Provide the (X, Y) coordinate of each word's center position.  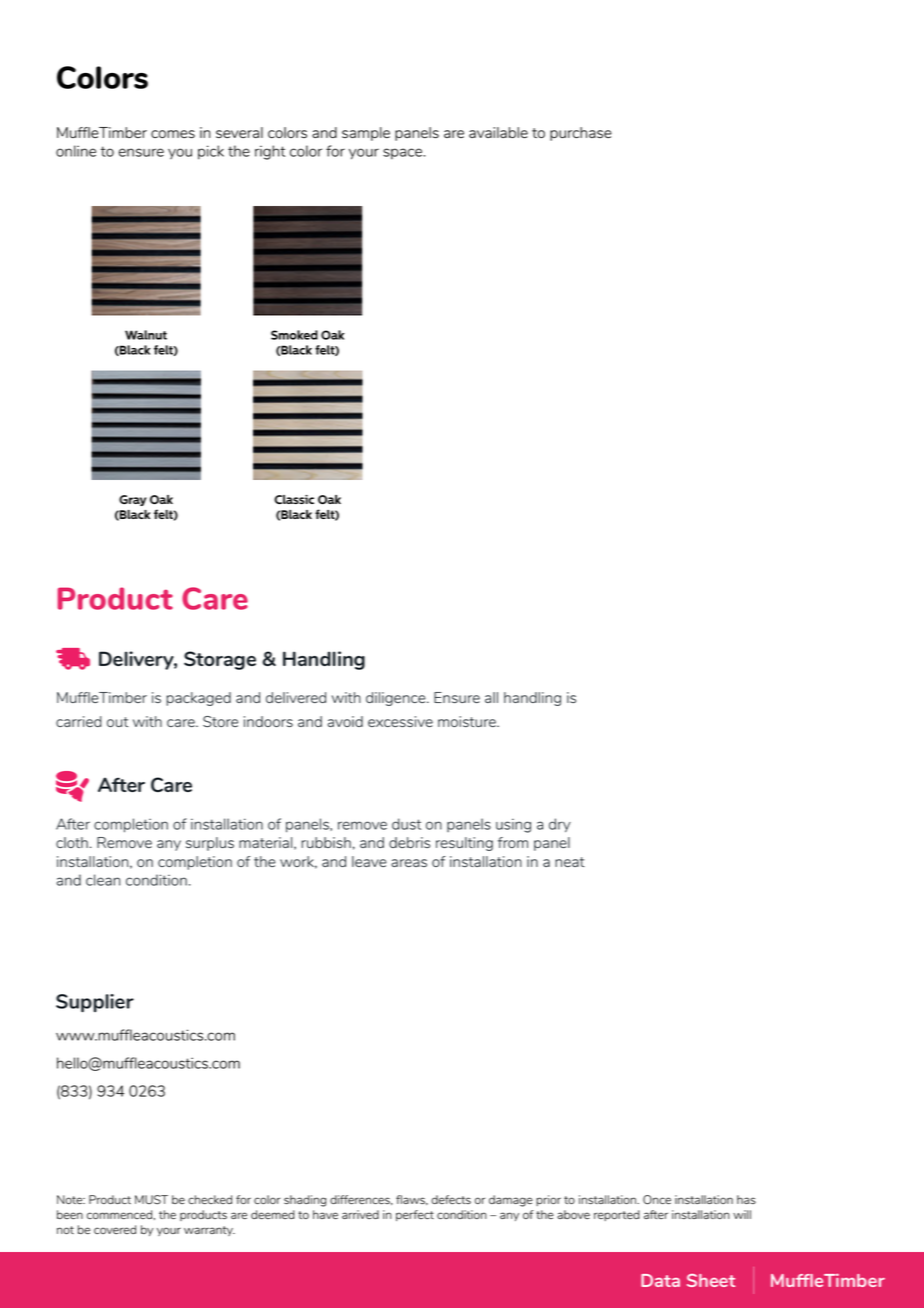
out (117, 722)
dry (560, 825)
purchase (581, 134)
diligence (397, 699)
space (404, 154)
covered (115, 1229)
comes (173, 134)
